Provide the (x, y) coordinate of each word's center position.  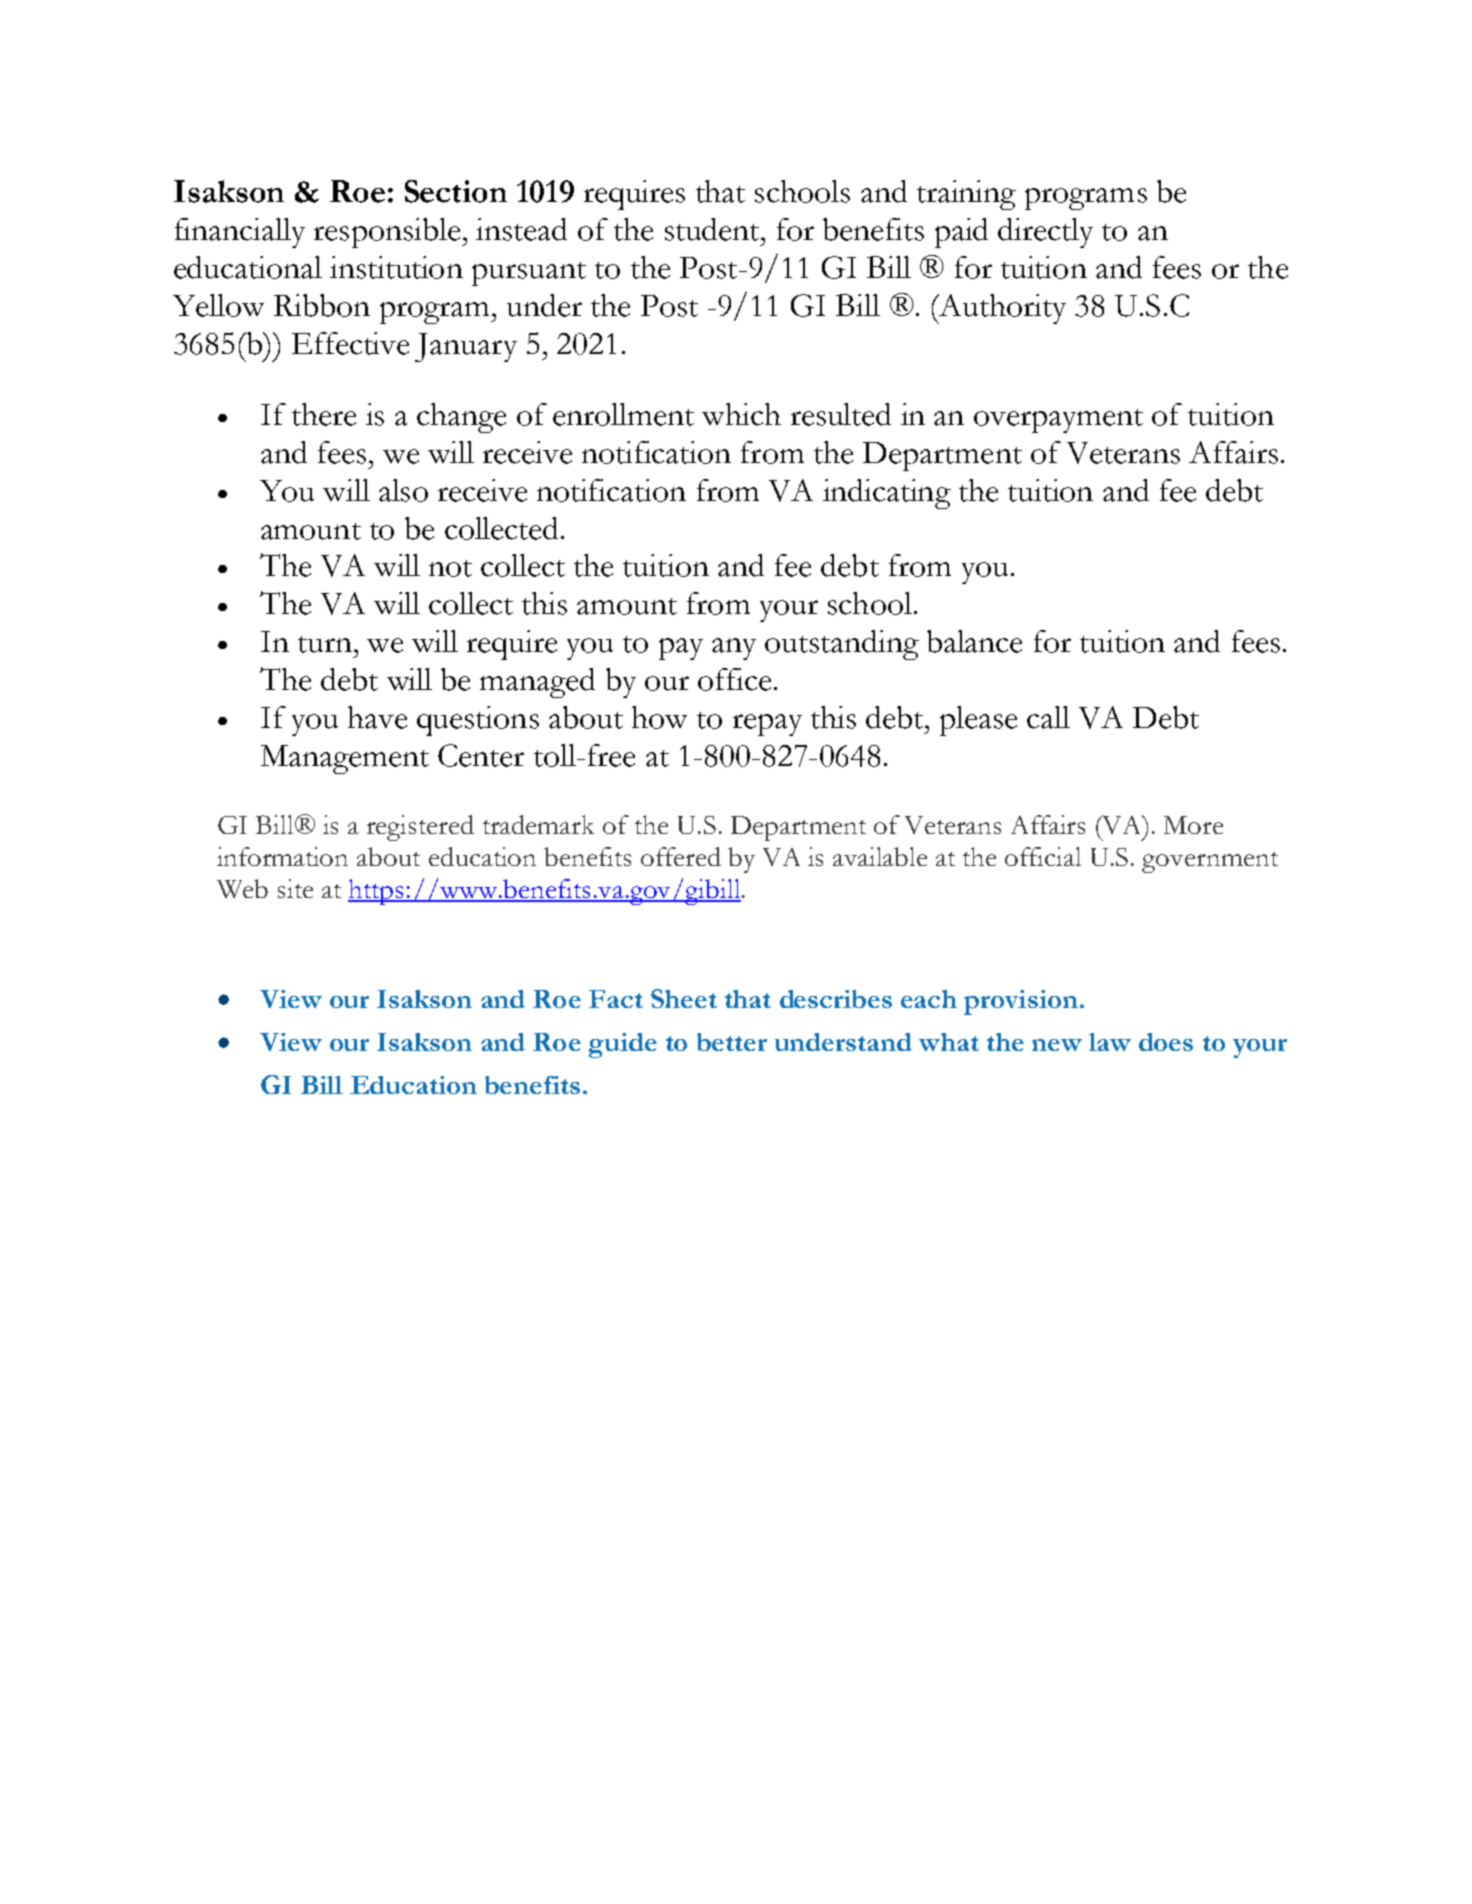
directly (1045, 233)
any (734, 649)
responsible (388, 233)
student (713, 229)
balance (974, 641)
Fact (616, 999)
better (732, 1042)
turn (325, 644)
